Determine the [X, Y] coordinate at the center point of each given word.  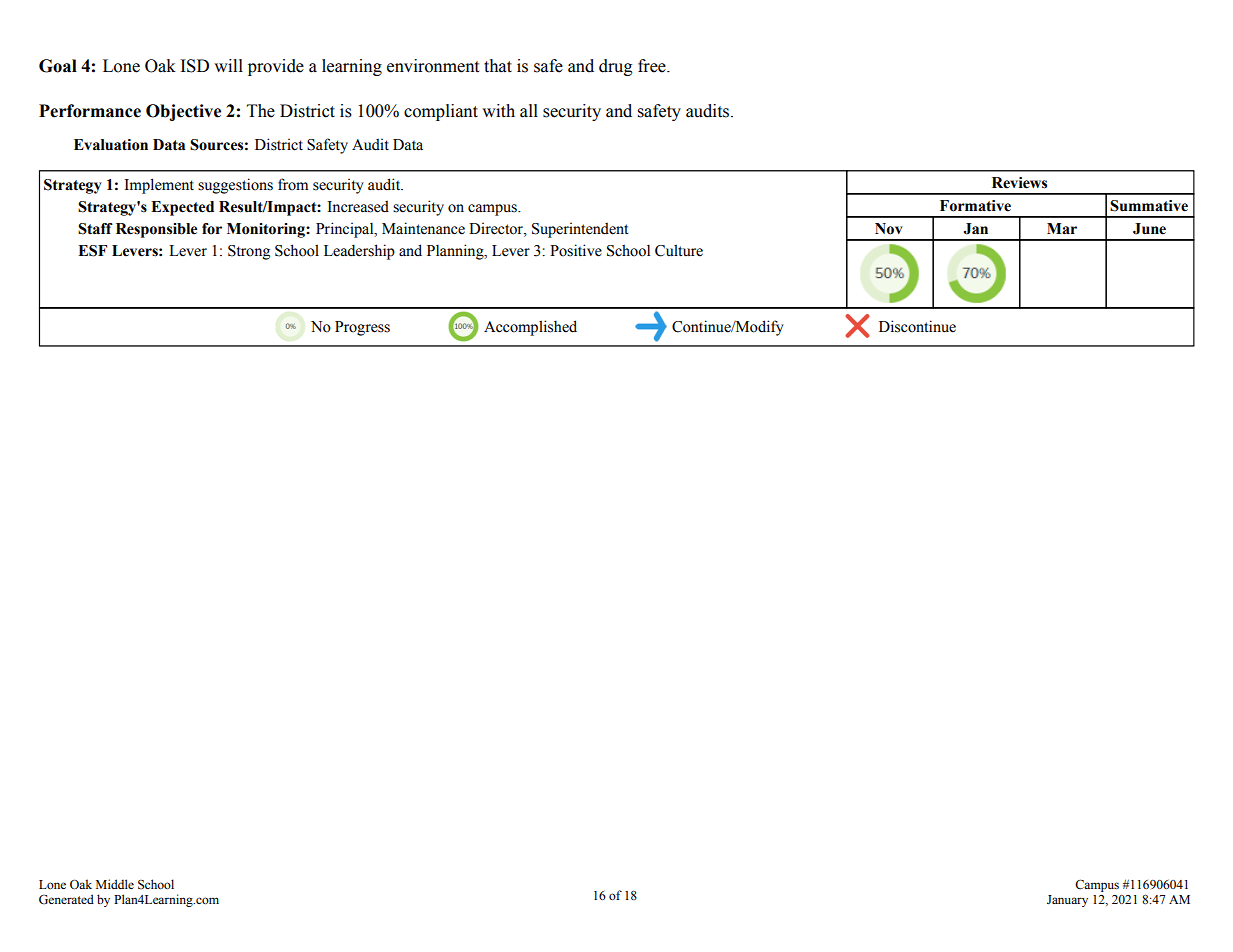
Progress [362, 328]
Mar [1062, 229]
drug [616, 67]
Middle [115, 884]
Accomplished [530, 328]
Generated [66, 899]
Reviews [1019, 183]
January [1067, 901]
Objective [183, 112]
